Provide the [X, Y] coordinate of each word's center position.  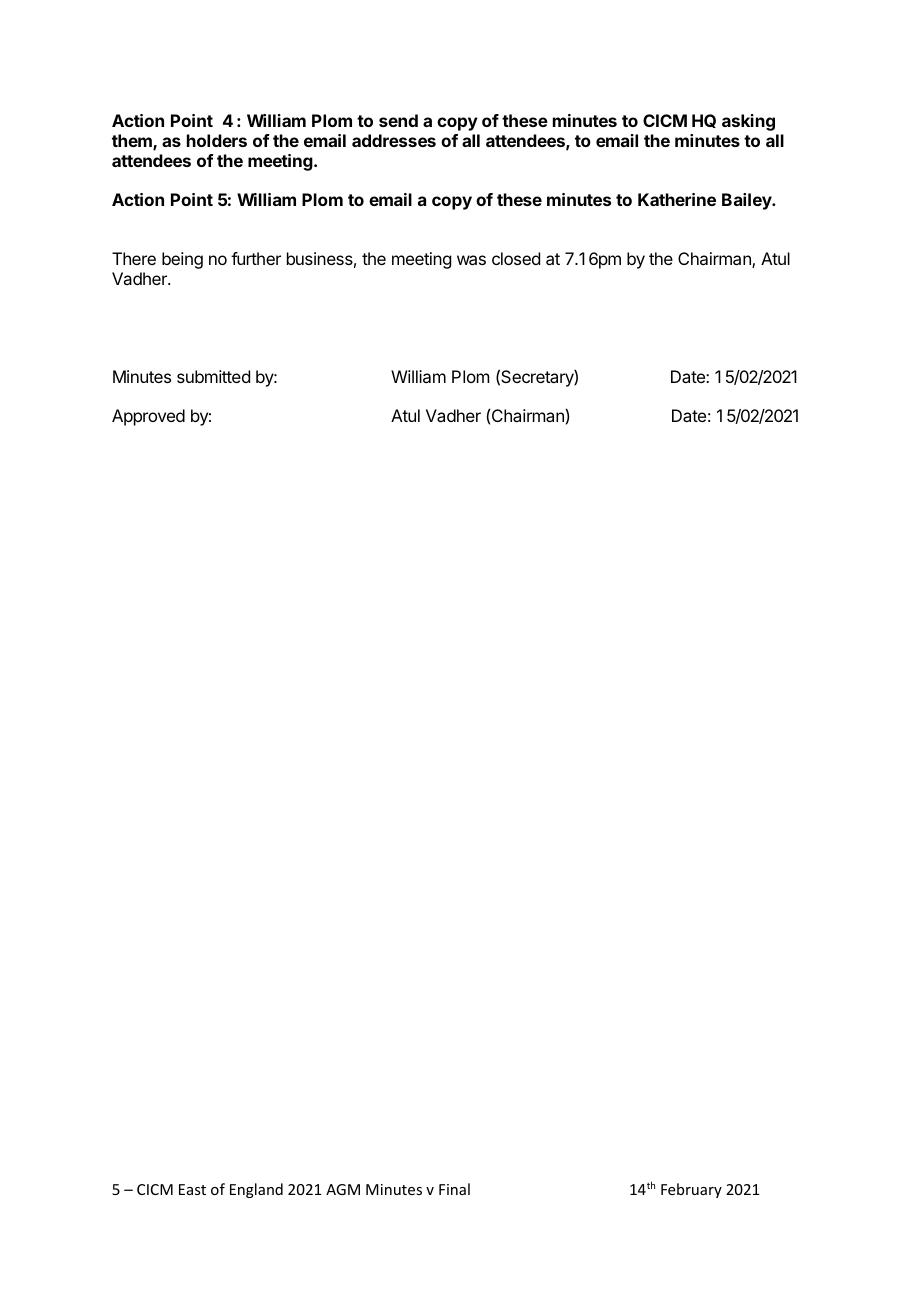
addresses [394, 140]
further [256, 258]
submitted [213, 376]
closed [516, 258]
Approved [148, 417]
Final [454, 1189]
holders [217, 140]
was [471, 260]
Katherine [677, 199]
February [691, 1190]
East [192, 1189]
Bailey [747, 201]
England [256, 1190]
